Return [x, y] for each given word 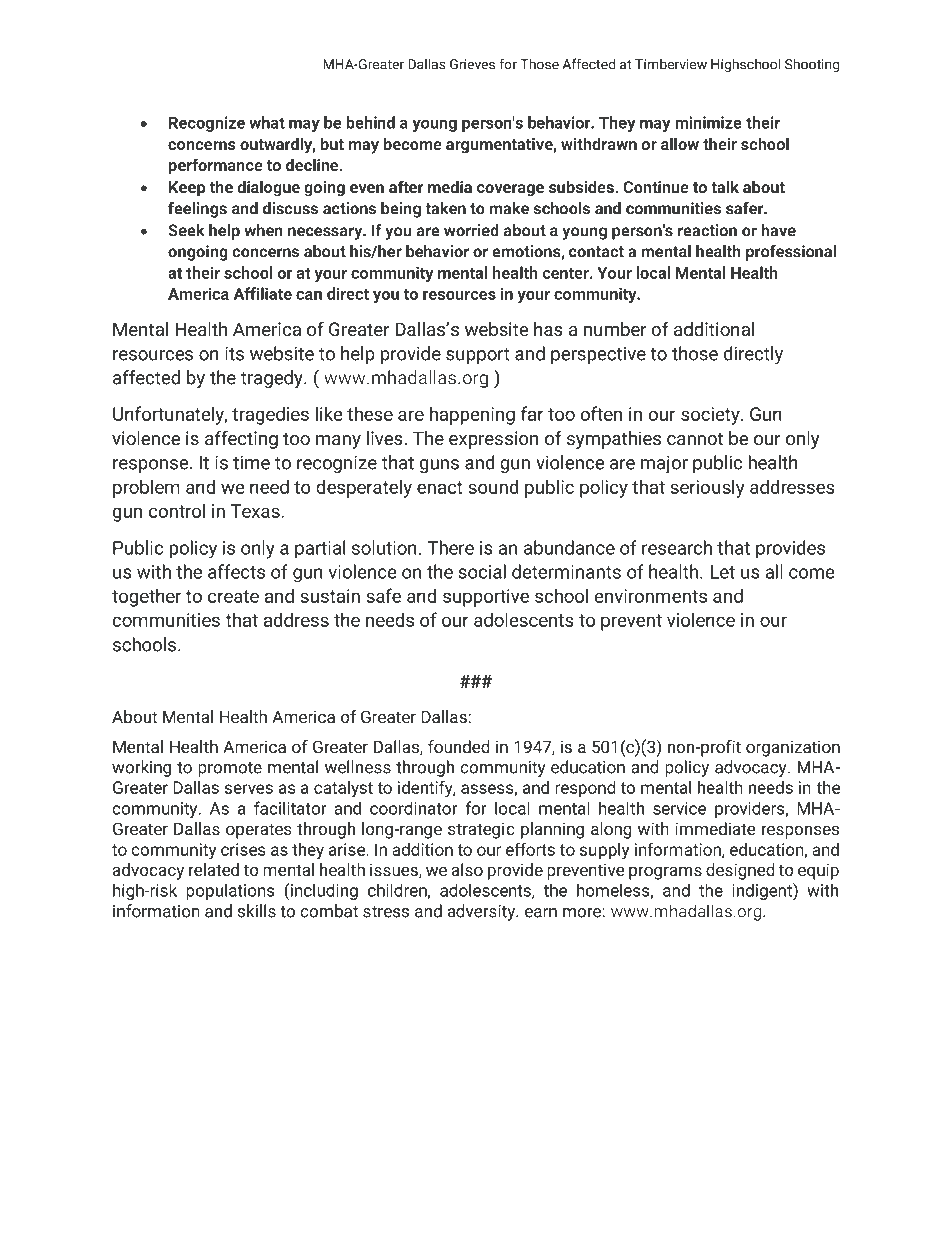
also [467, 869]
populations [230, 891]
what [267, 122]
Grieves [472, 64]
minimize [708, 122]
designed [740, 871]
